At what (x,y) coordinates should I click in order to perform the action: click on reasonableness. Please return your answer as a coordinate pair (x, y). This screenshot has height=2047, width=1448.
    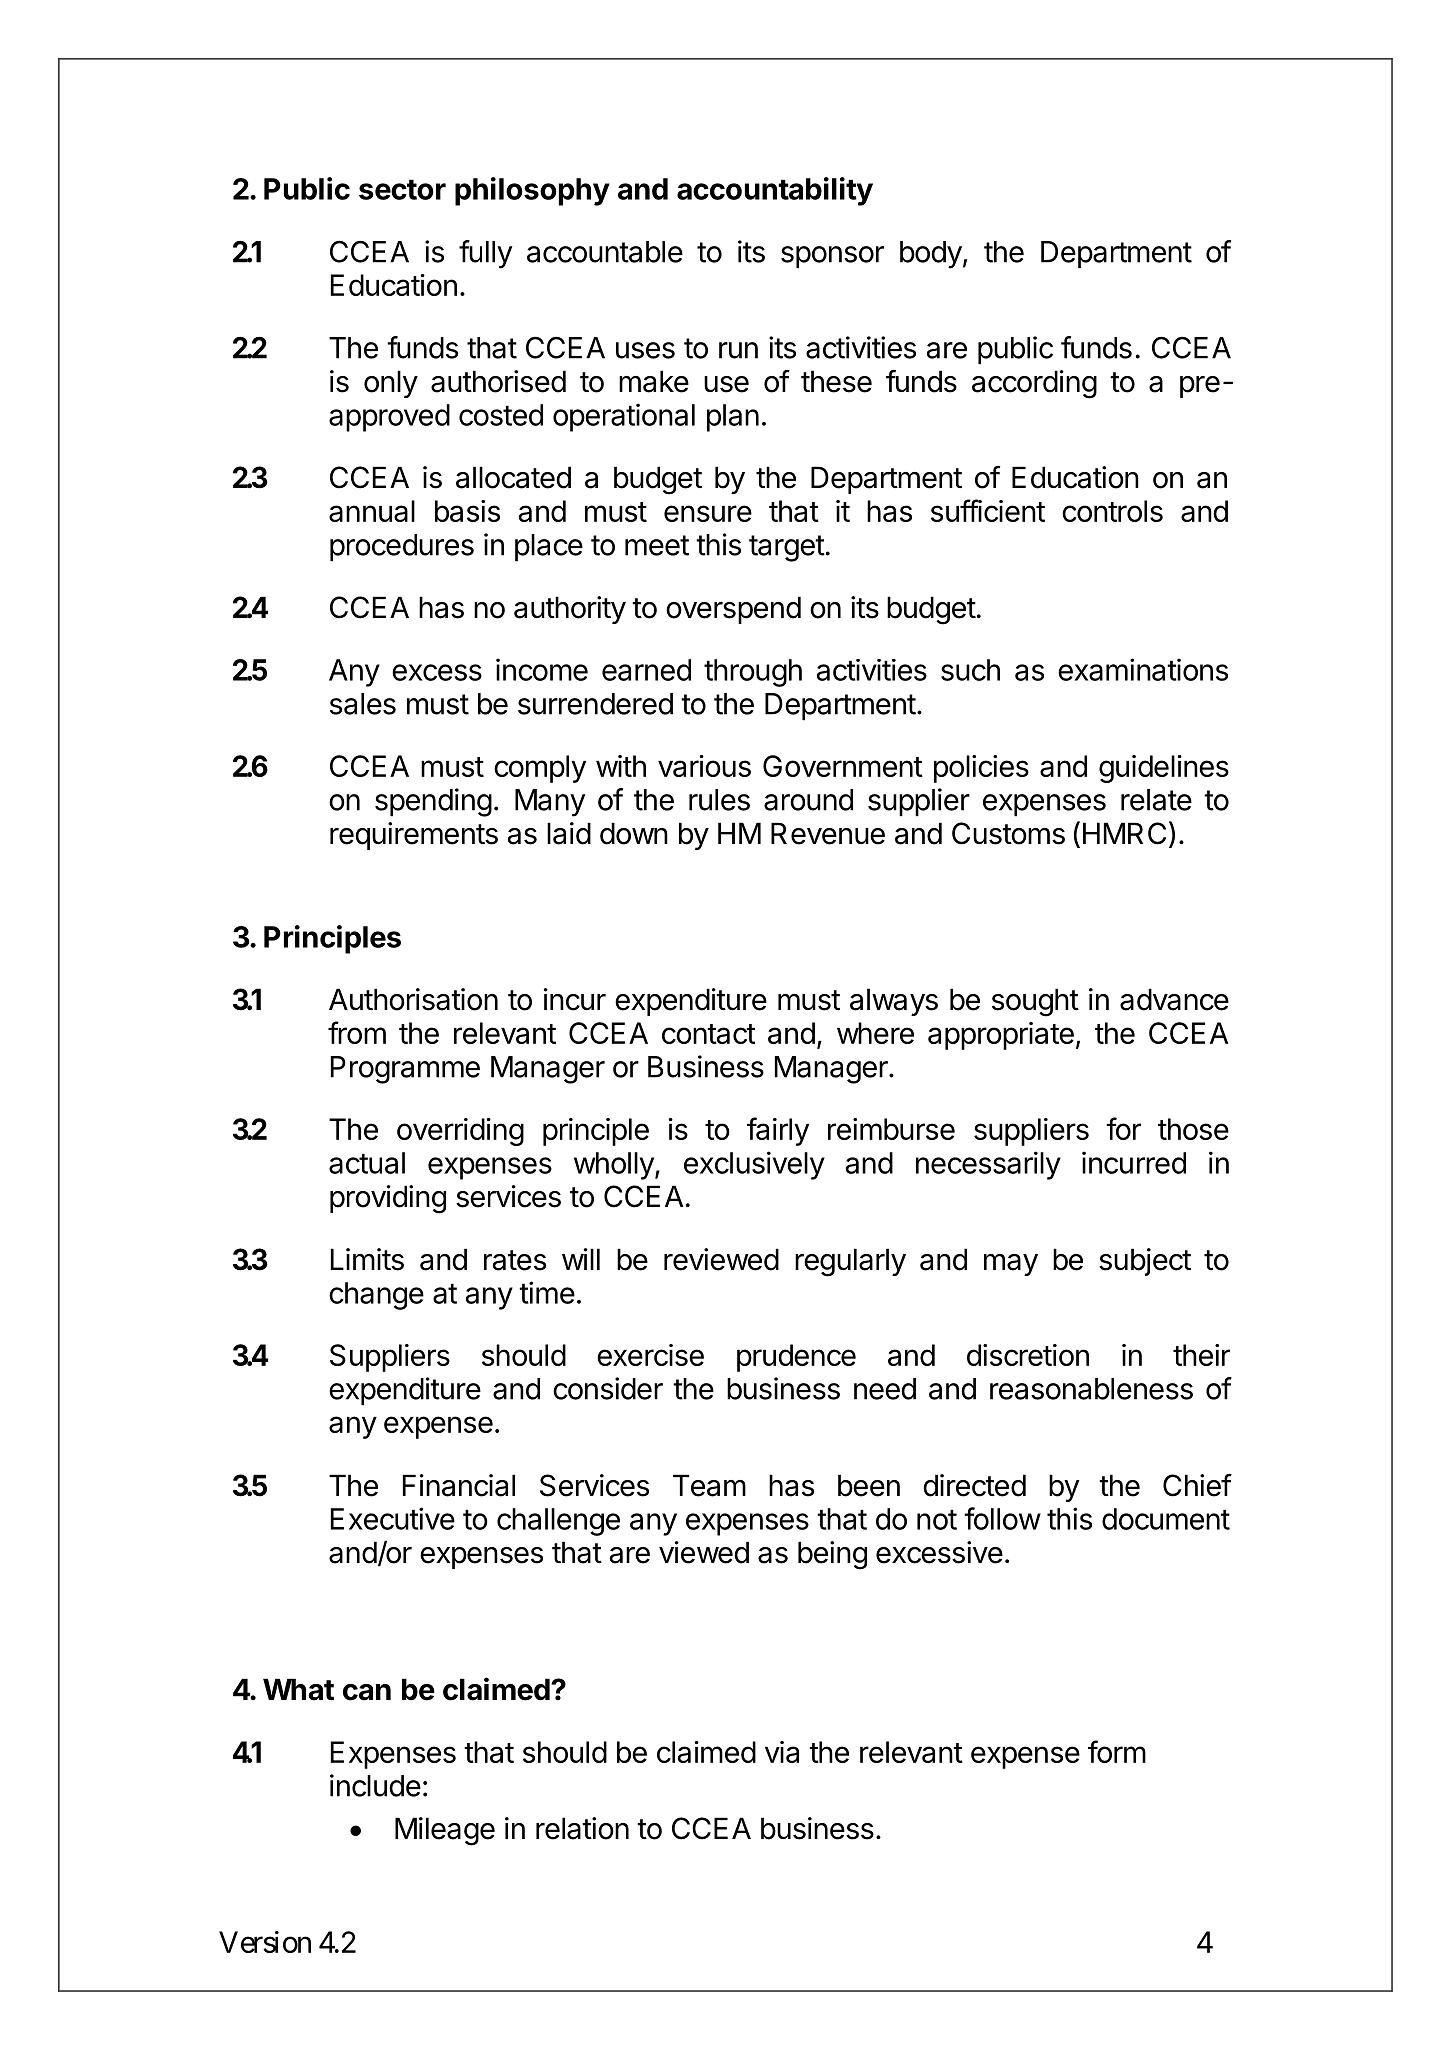
    Looking at the image, I should click on (1091, 1389).
